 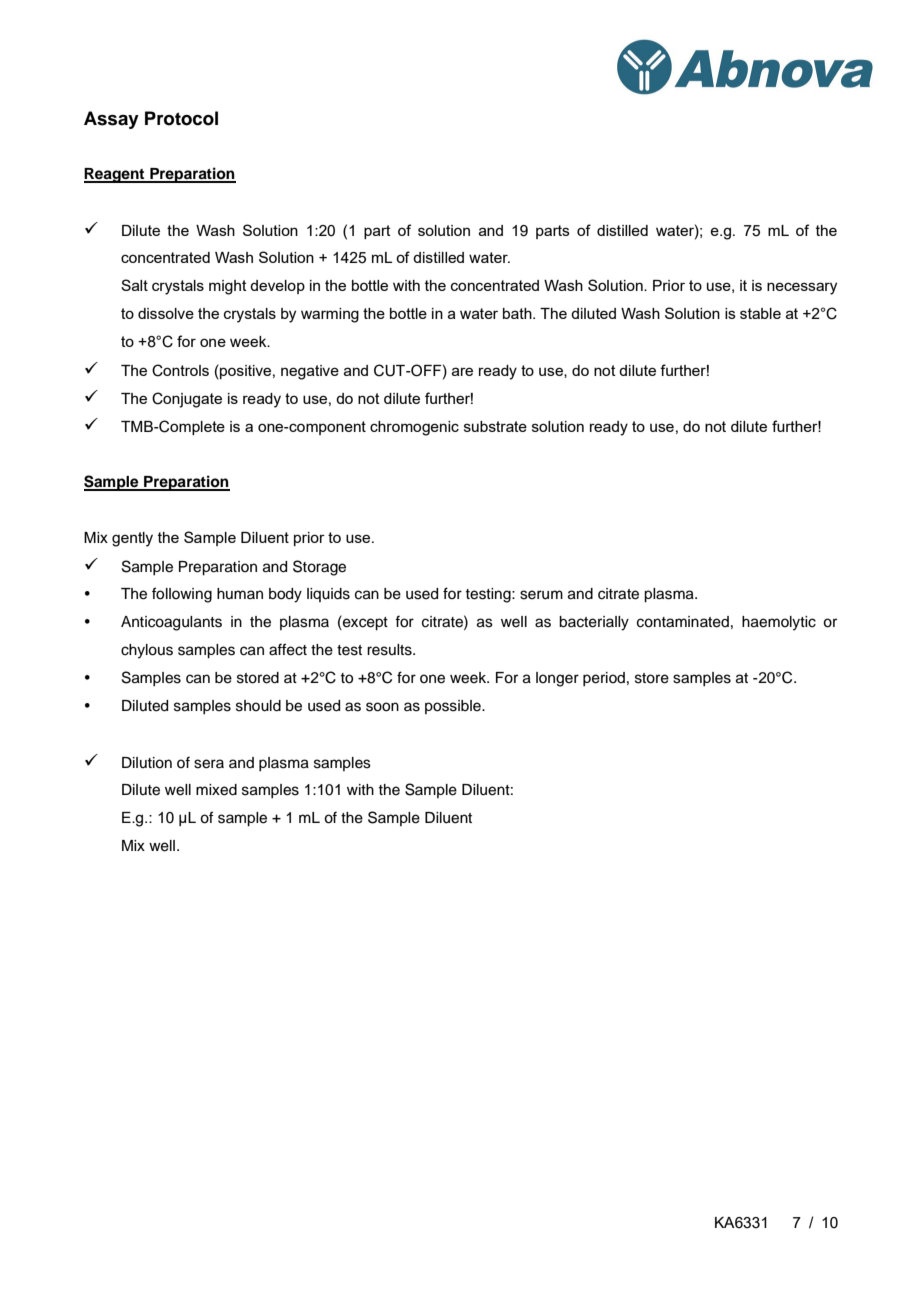 What do you see at coordinates (802, 288) in the screenshot?
I see `necessary` at bounding box center [802, 288].
